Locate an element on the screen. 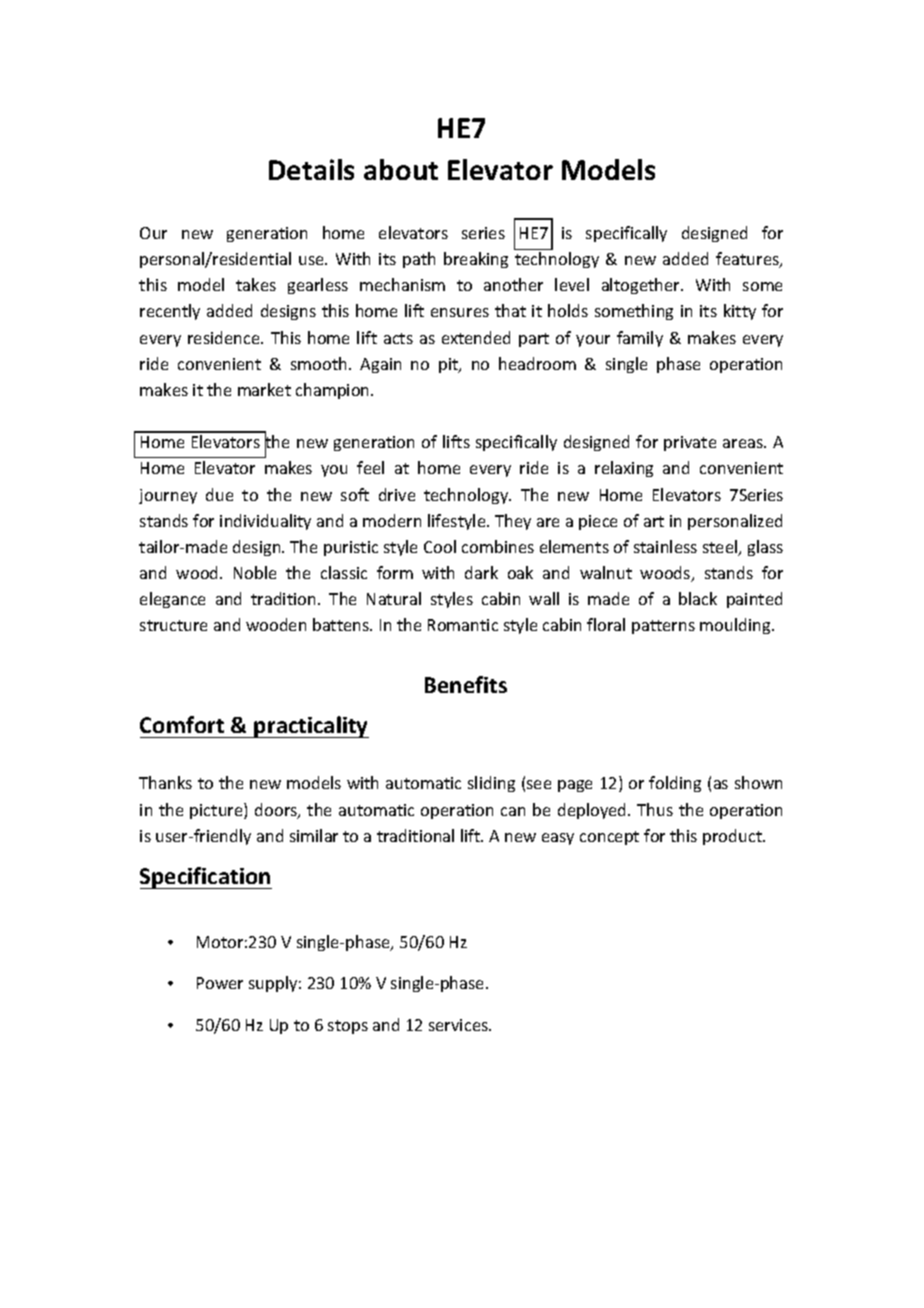 This screenshot has width=924, height=1308. pit is located at coordinates (449, 365).
